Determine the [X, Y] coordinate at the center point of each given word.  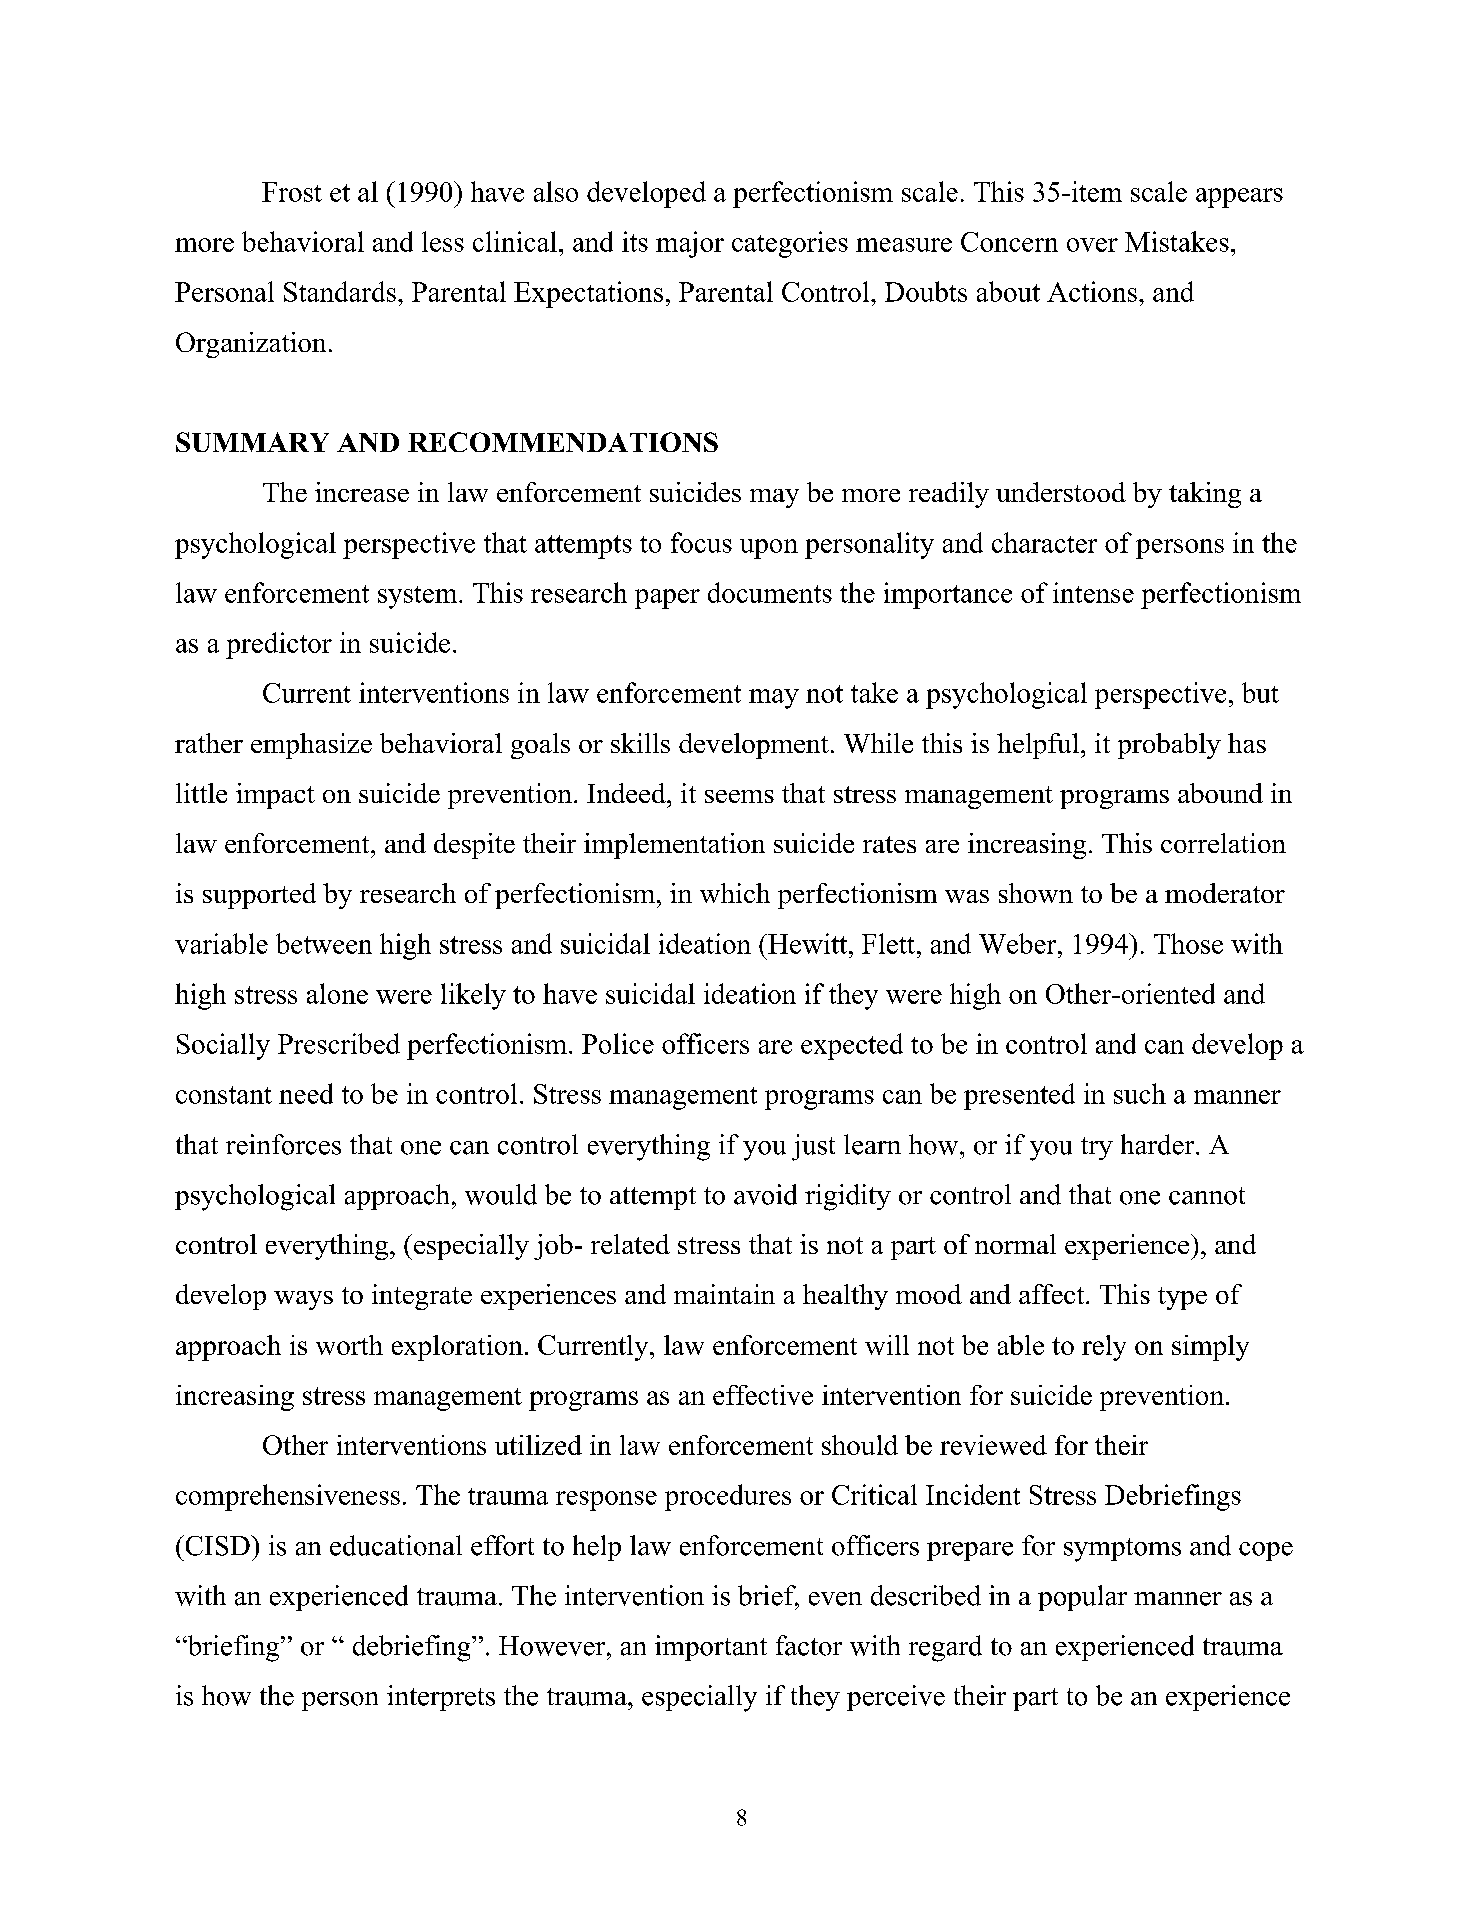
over [1092, 245]
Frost [292, 192]
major [690, 244]
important [711, 1648]
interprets [441, 1698]
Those [1188, 943]
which [735, 893]
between [324, 943]
